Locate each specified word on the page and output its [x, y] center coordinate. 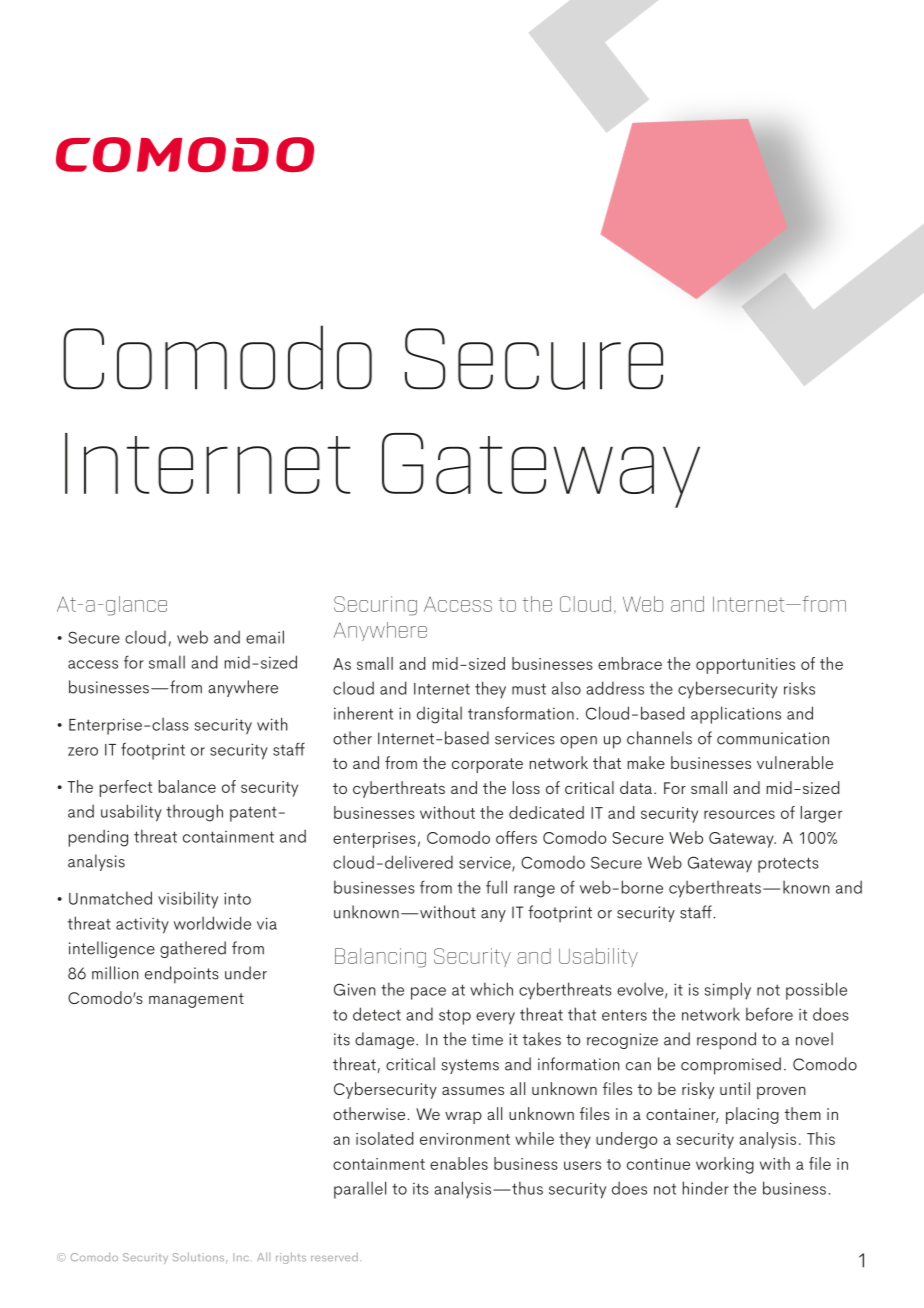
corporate [487, 765]
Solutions [200, 1257]
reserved [334, 1256]
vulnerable [795, 762]
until [735, 1088]
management [196, 1000]
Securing [375, 606]
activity [142, 926]
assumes [473, 1091]
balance [187, 786]
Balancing [380, 958]
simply [728, 991]
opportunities [745, 666]
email [265, 637]
